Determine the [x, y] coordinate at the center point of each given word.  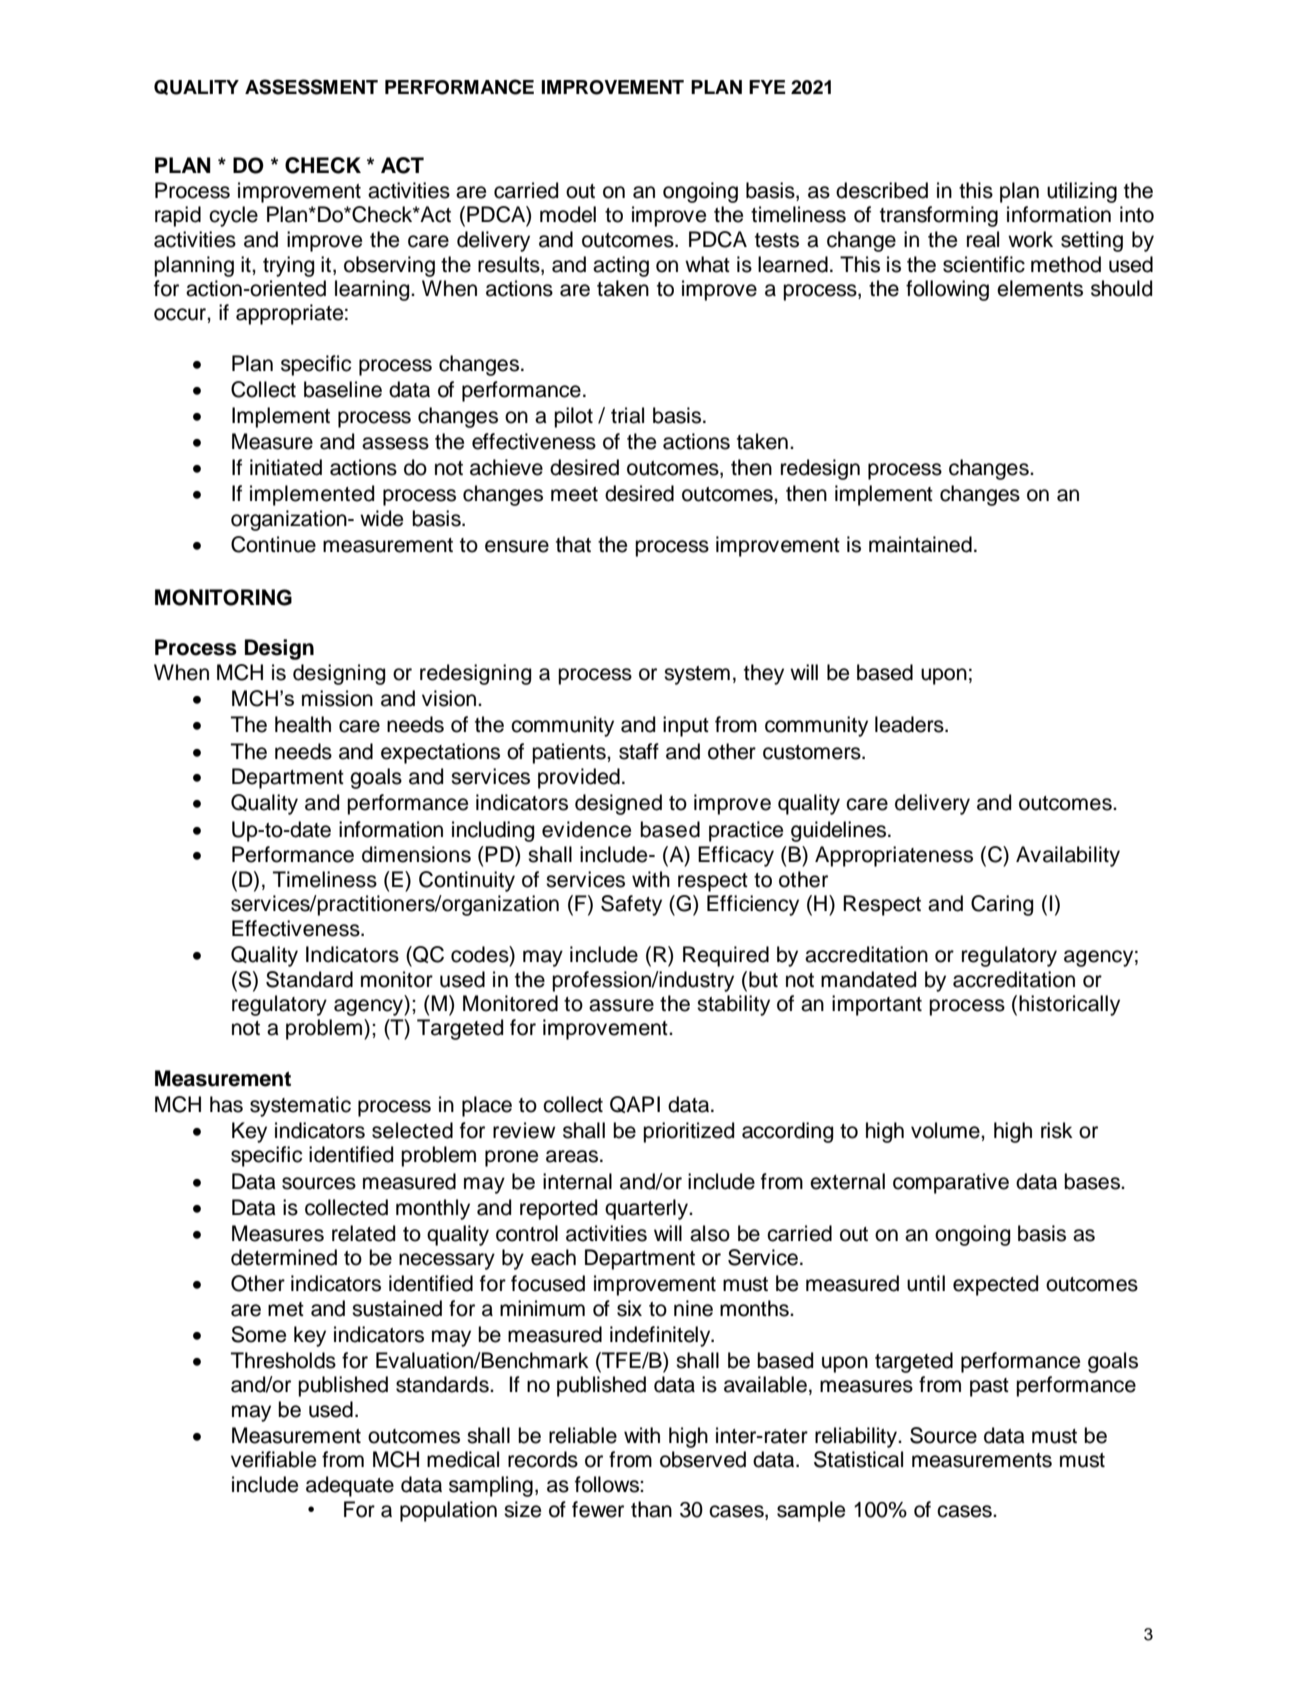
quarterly [647, 1209]
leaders [910, 724]
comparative [951, 1183]
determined [284, 1257]
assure [621, 1005]
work [1030, 239]
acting [621, 266]
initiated [286, 467]
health [303, 724]
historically [1069, 1005]
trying [288, 266]
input [686, 726]
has [226, 1104]
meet [574, 494]
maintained [920, 544]
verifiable [273, 1459]
